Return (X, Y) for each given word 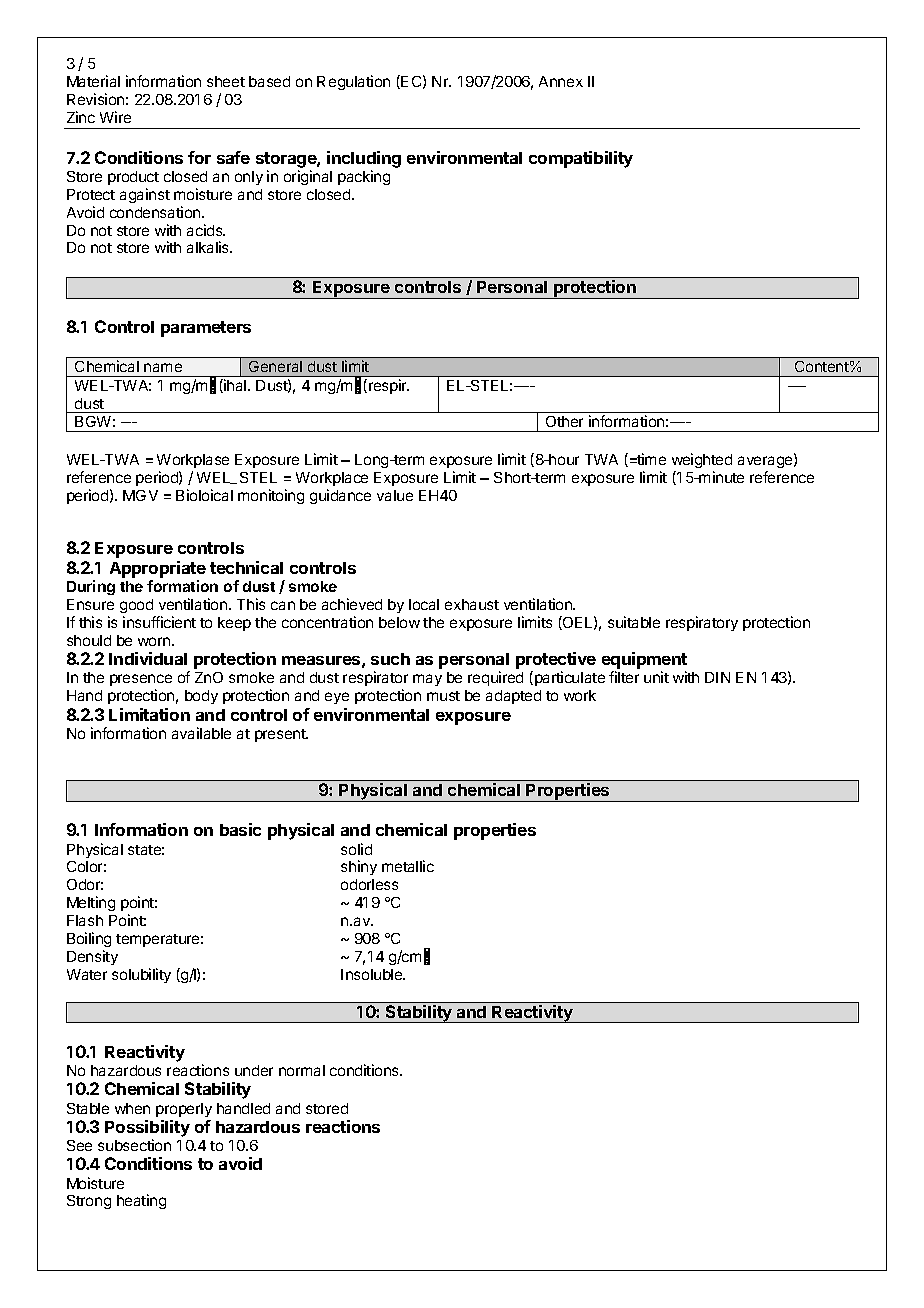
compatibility (581, 159)
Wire (115, 117)
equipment (644, 662)
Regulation (353, 82)
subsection (134, 1145)
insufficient (159, 622)
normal (302, 1070)
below (399, 622)
